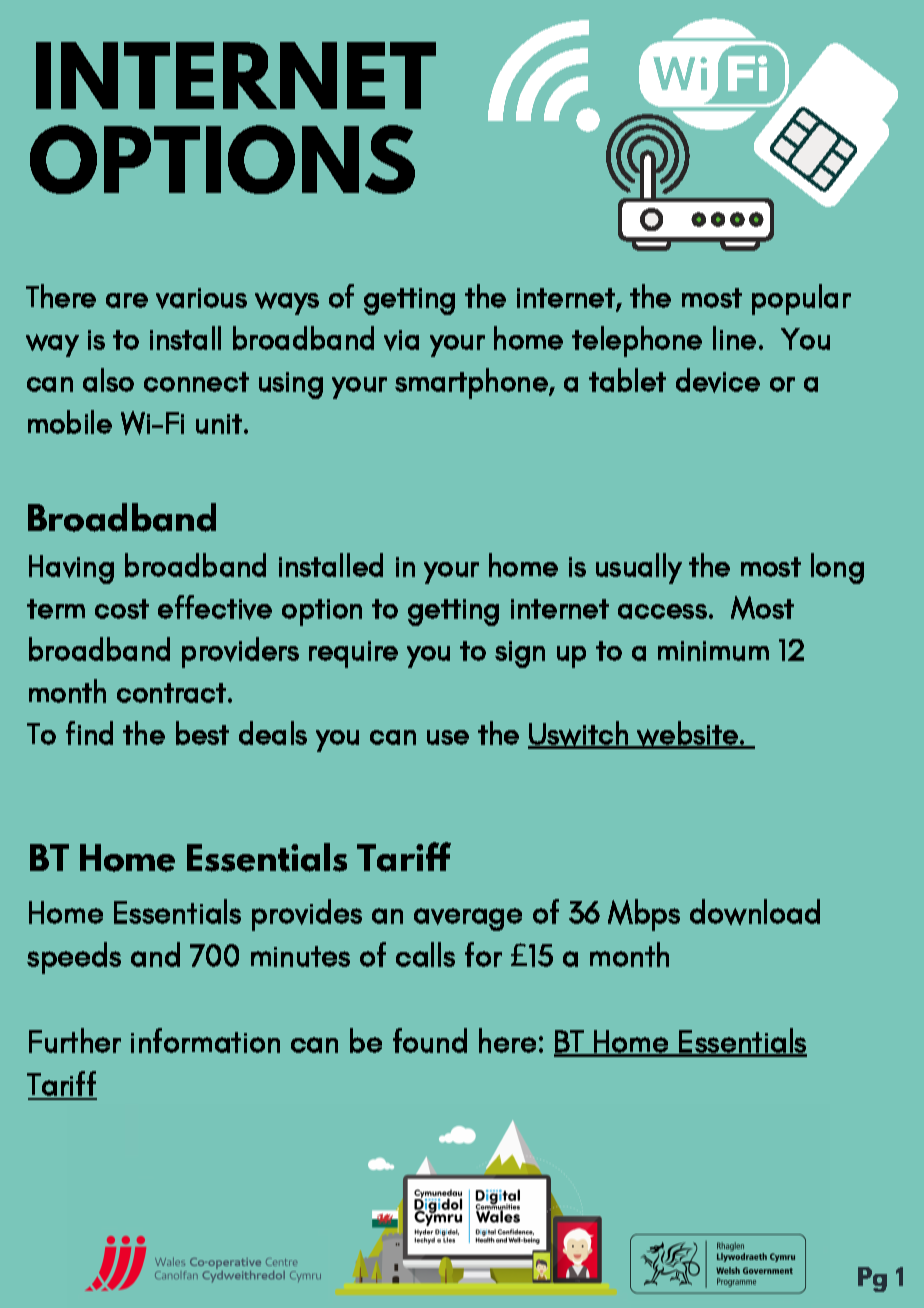  Describe the element at coordinates (837, 568) in the screenshot. I see `long` at that location.
